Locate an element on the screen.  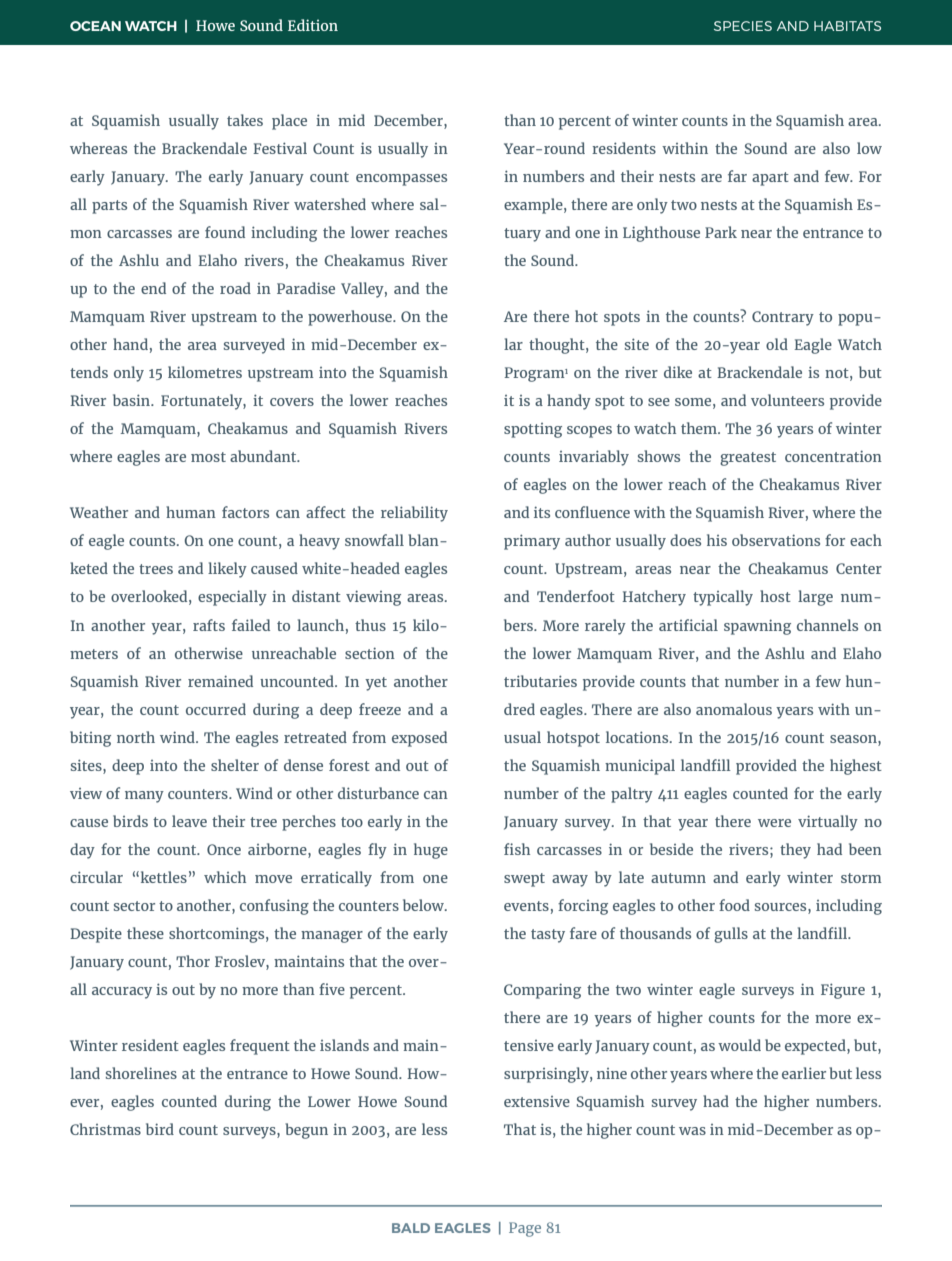
powerhouse is located at coordinates (351, 318).
